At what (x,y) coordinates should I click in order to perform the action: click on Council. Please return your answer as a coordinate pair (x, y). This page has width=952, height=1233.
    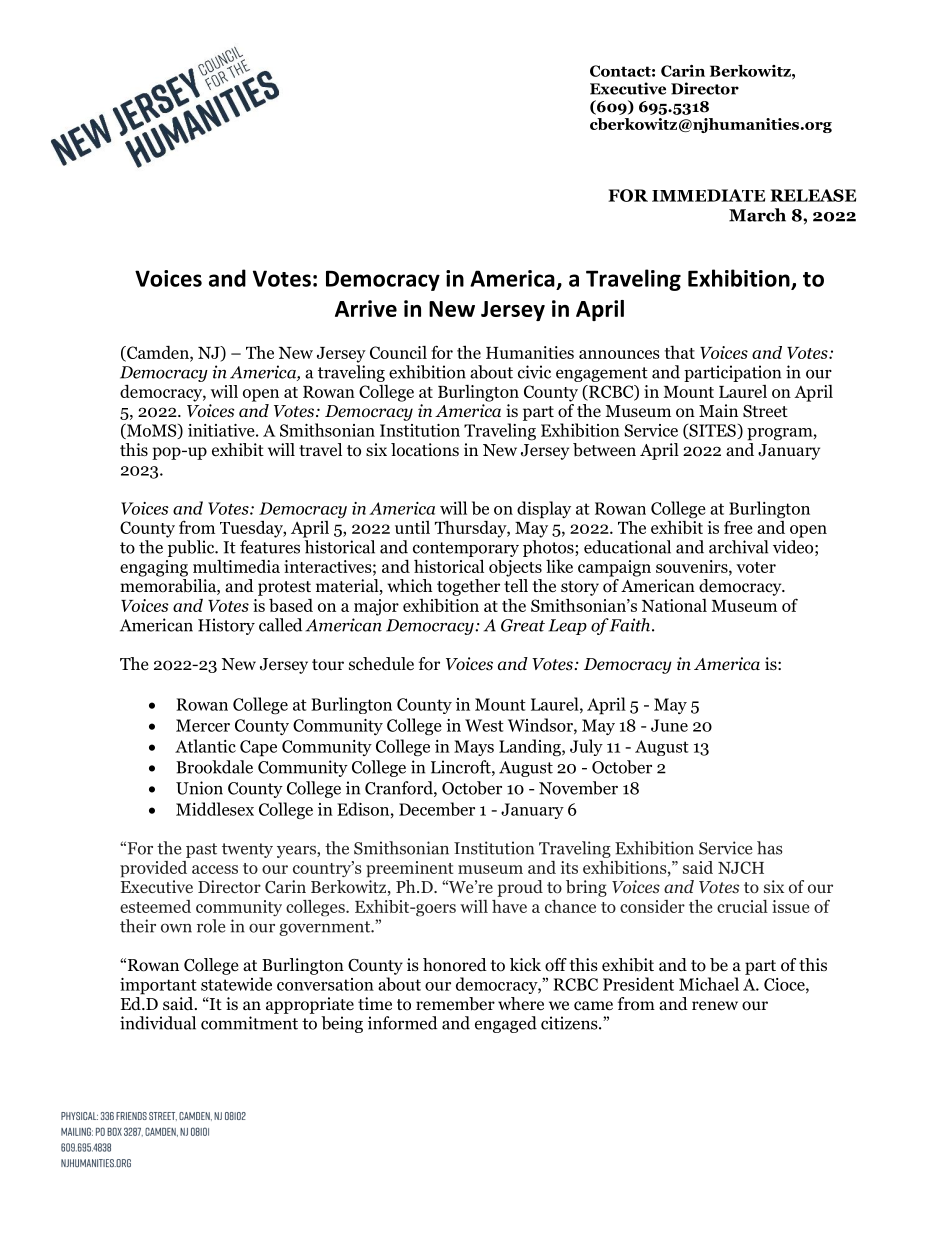
    Looking at the image, I should click on (398, 352).
